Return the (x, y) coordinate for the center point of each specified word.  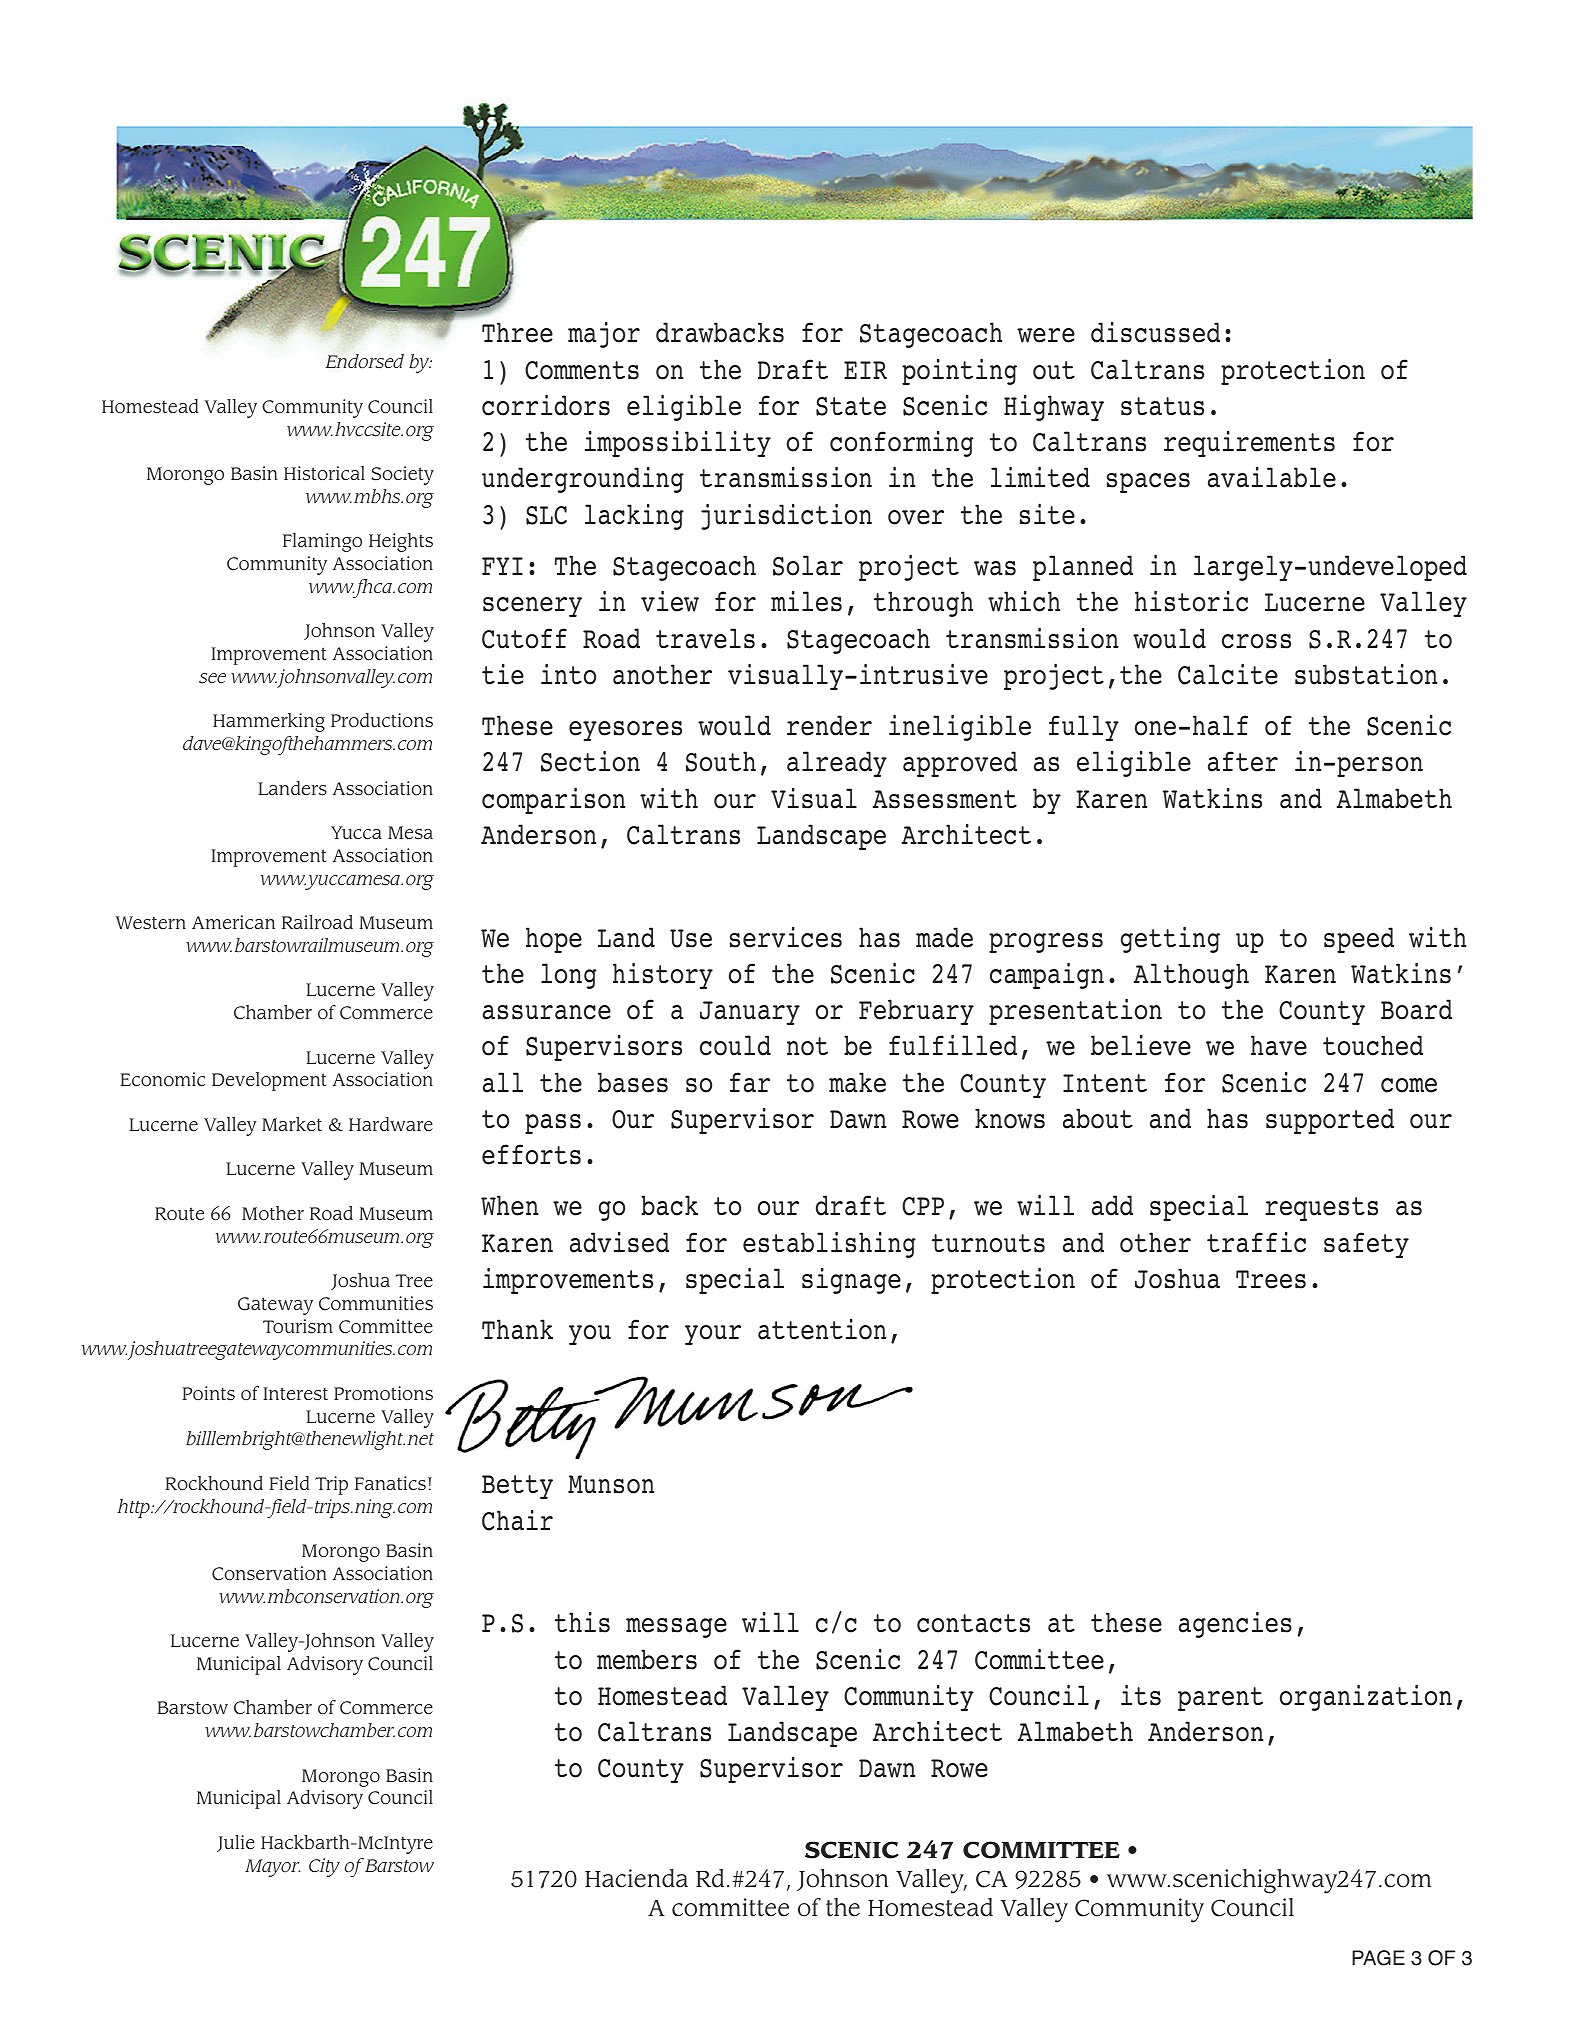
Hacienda (636, 1878)
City (324, 1867)
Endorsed (364, 361)
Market (292, 1124)
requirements (1249, 443)
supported (1330, 1121)
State (851, 406)
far (750, 1082)
